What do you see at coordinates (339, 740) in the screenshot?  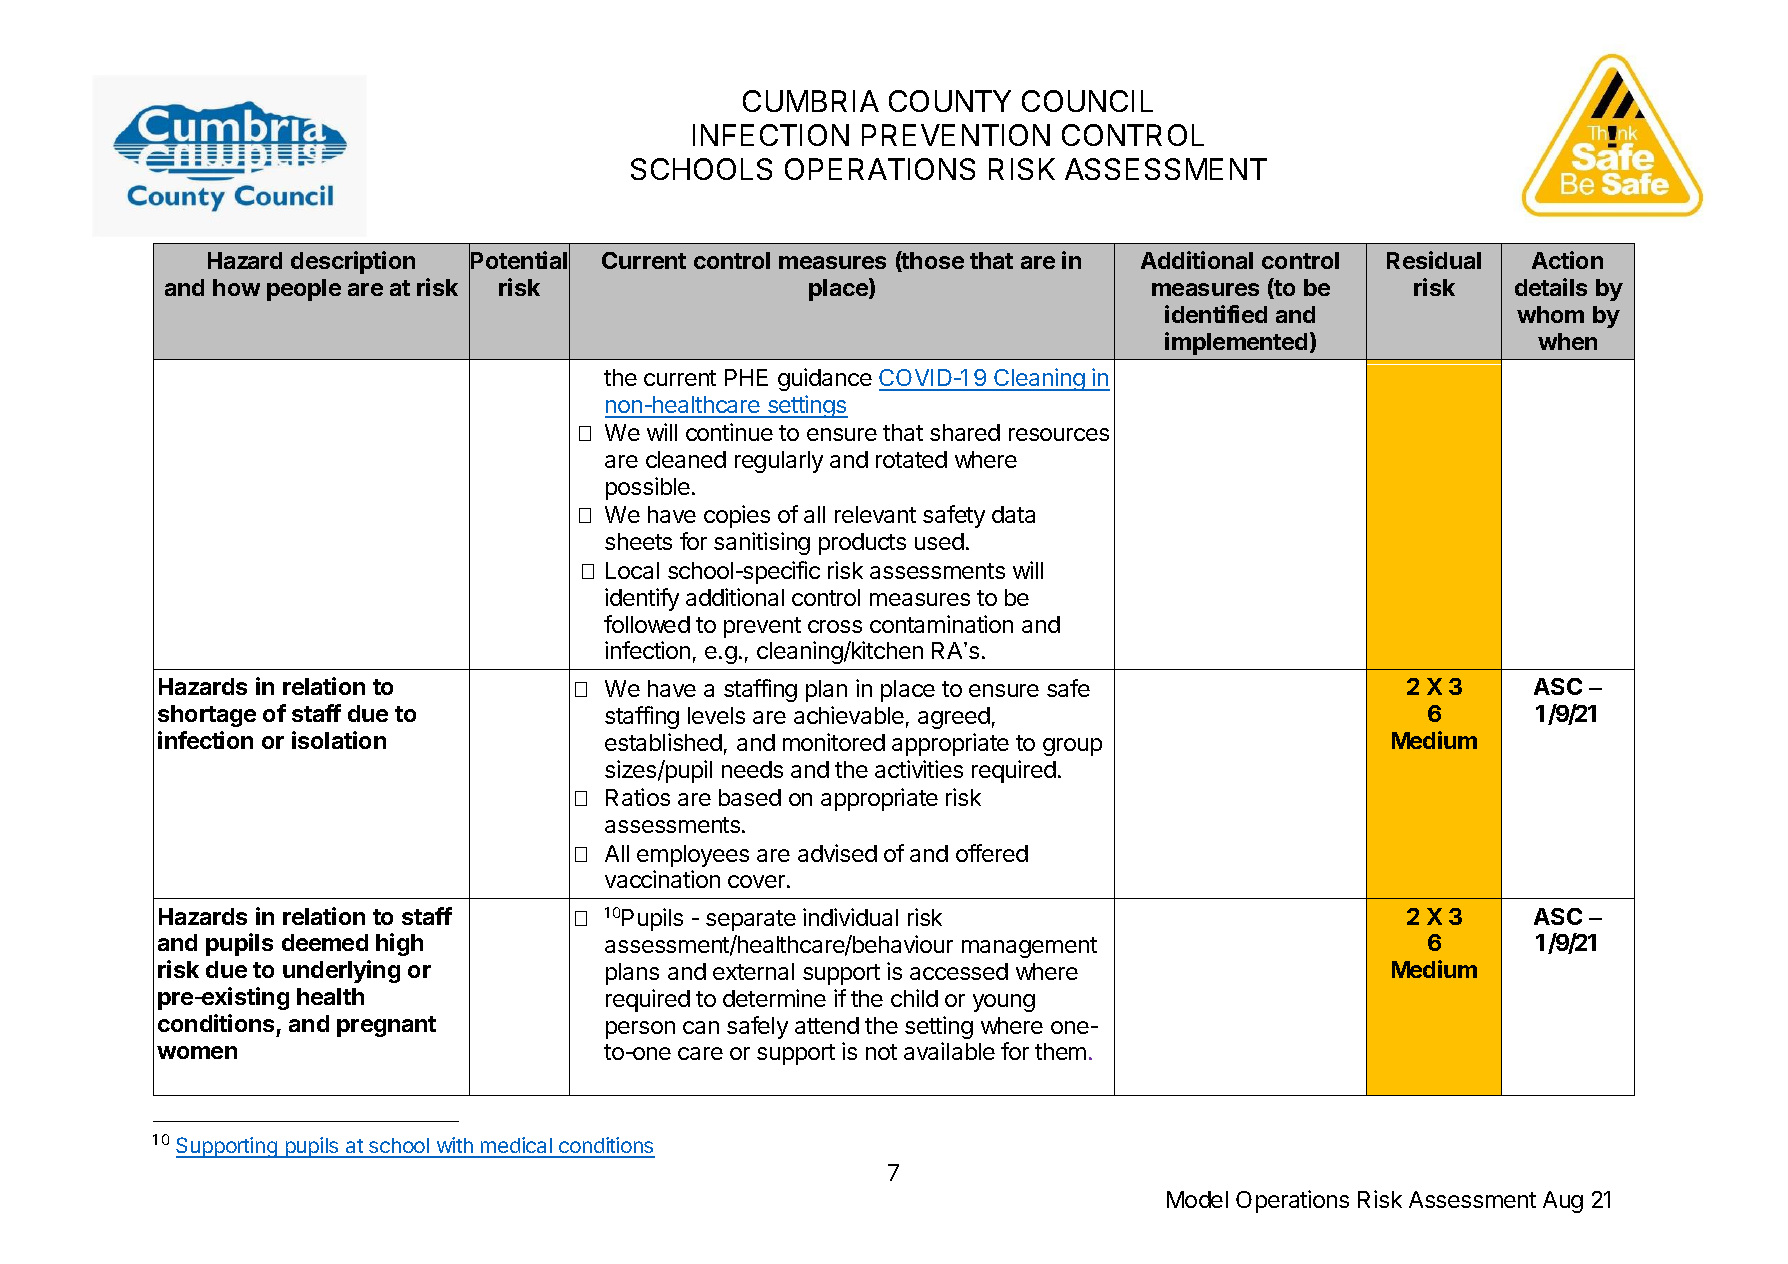 I see `isolation` at bounding box center [339, 740].
